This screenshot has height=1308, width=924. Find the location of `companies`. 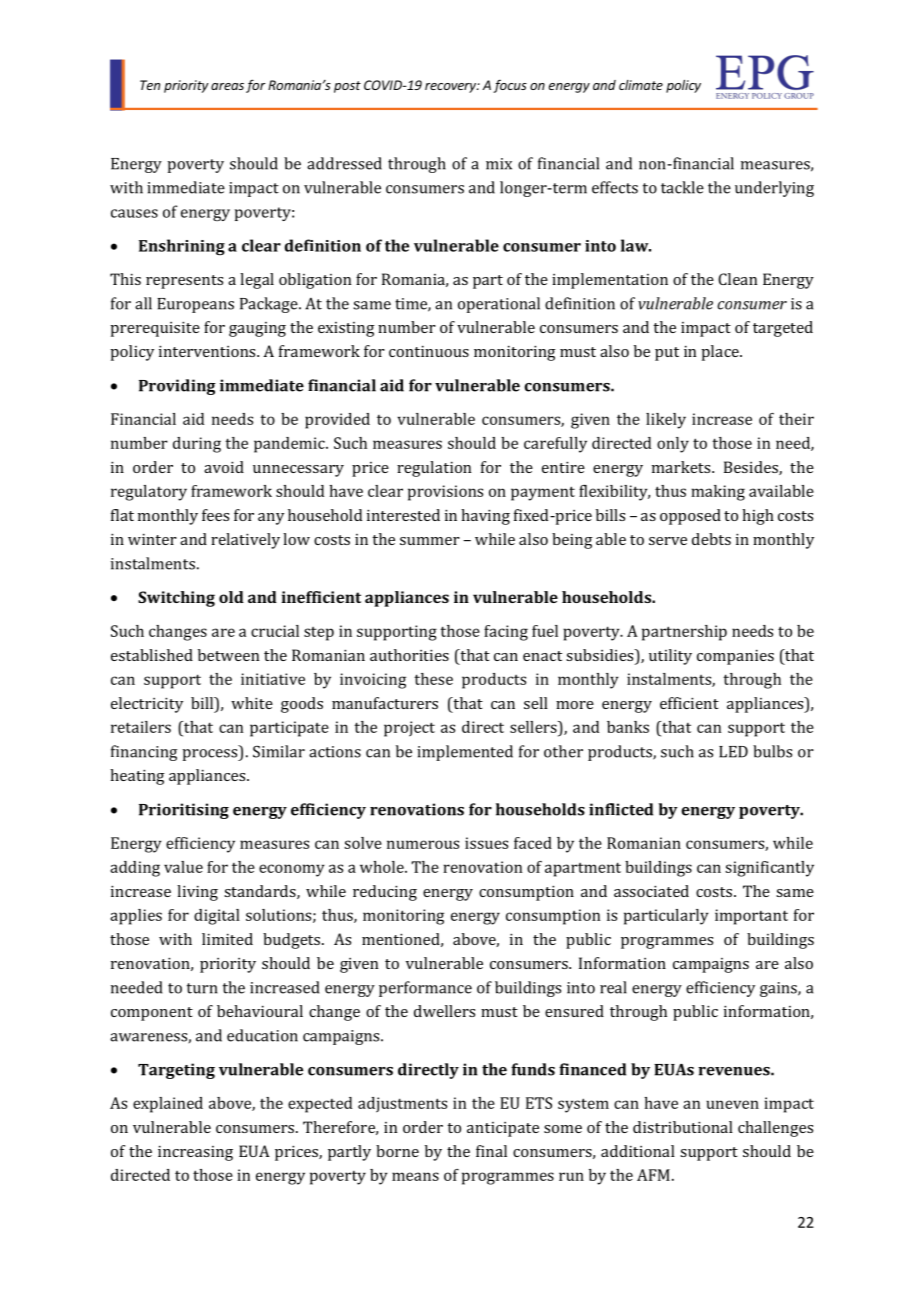

companies is located at coordinates (735, 657).
